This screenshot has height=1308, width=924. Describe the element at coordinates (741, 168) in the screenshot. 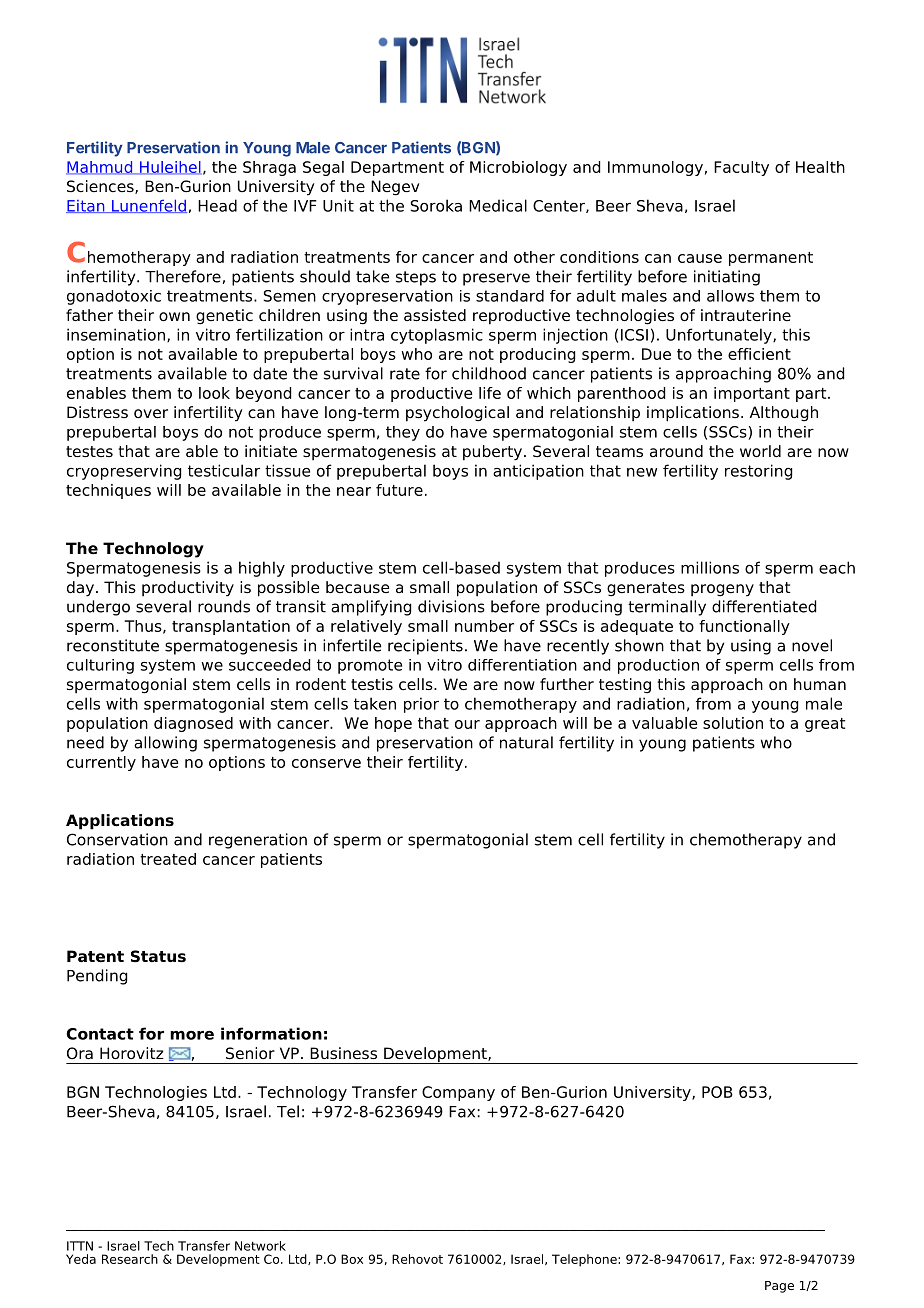

I see `Faculty` at that location.
